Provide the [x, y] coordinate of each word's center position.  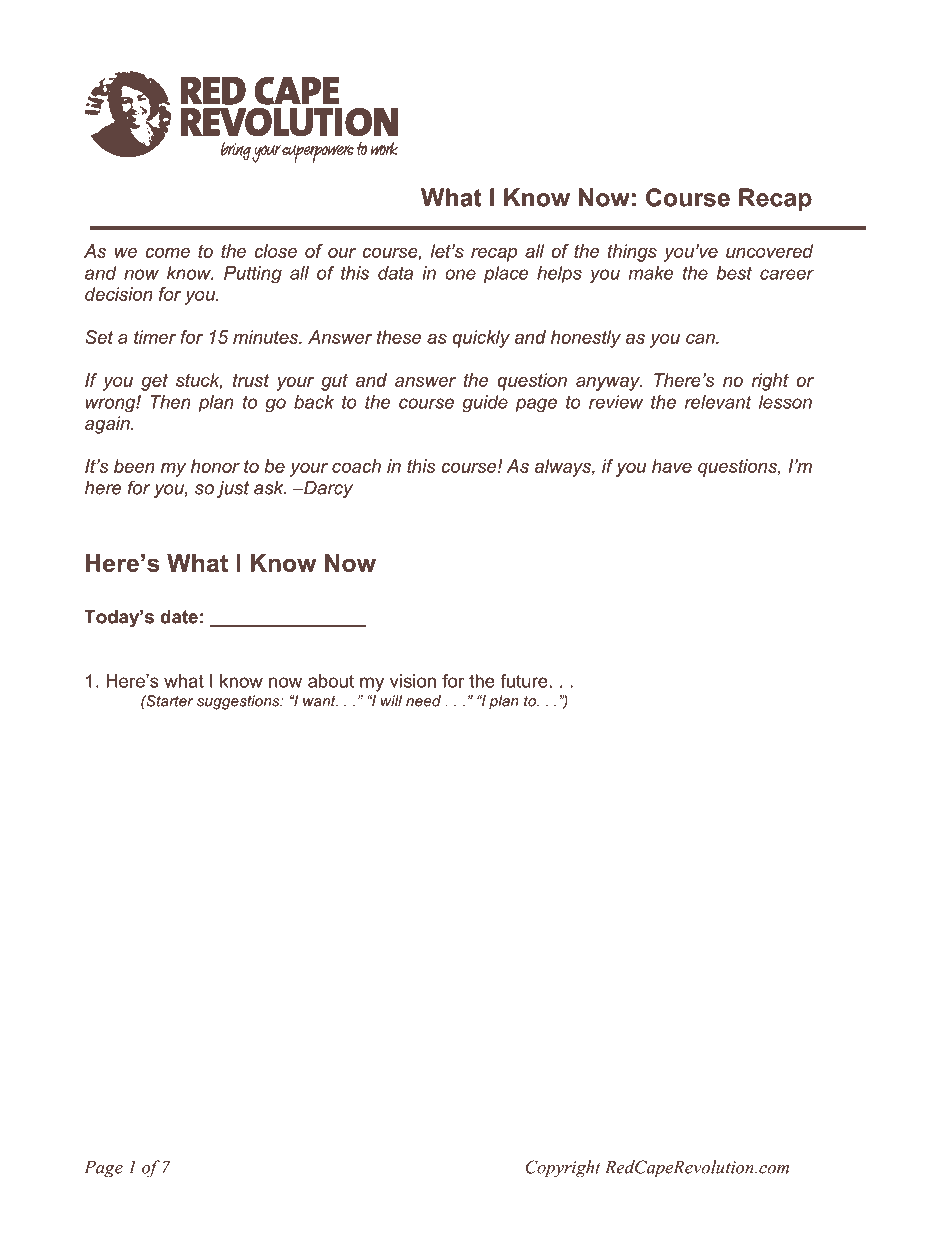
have [672, 466]
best [734, 273]
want [320, 701]
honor [215, 466]
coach [356, 466]
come [168, 253]
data [395, 273]
